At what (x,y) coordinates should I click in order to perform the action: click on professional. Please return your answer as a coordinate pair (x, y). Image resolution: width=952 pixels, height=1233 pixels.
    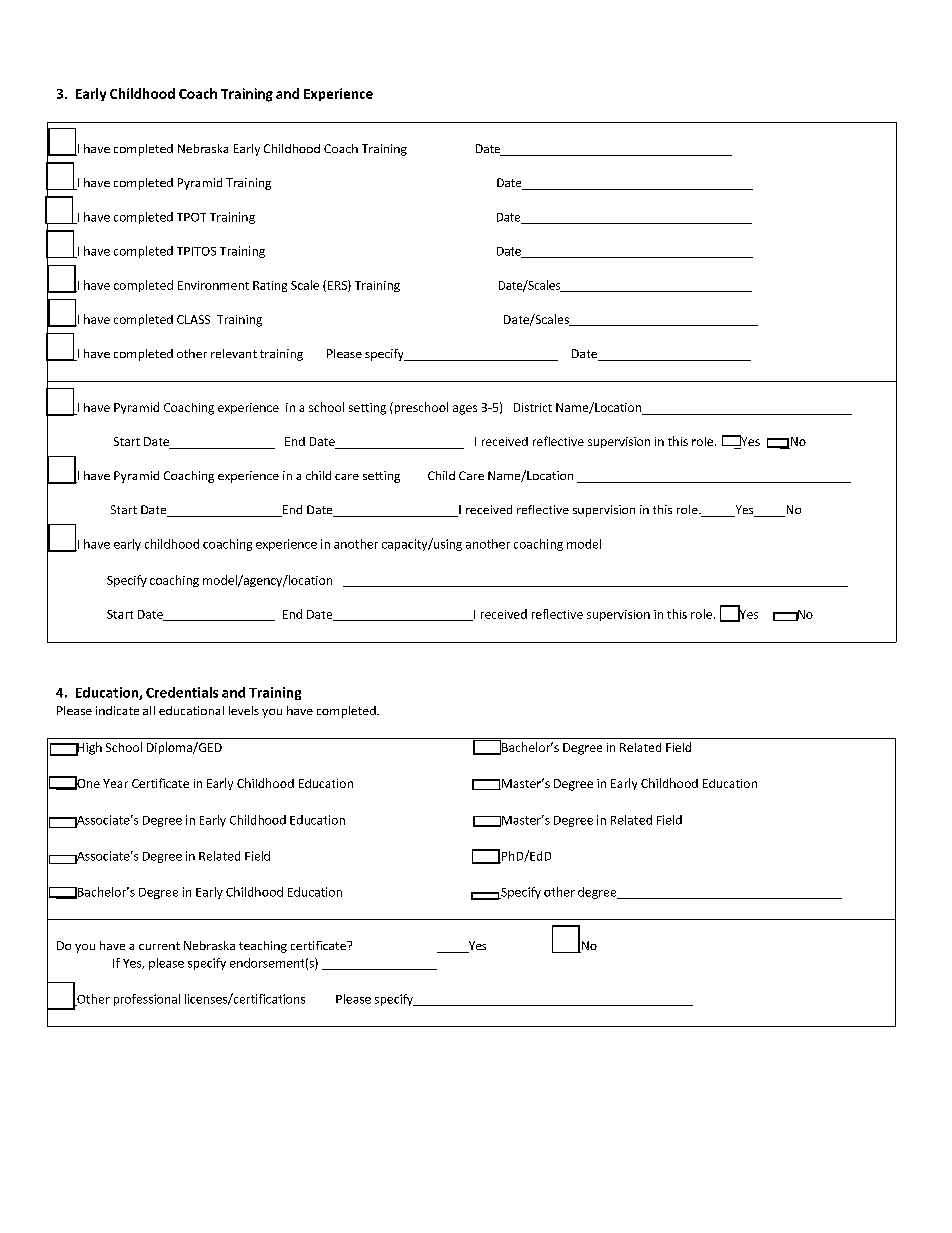
    Looking at the image, I should click on (147, 1000).
